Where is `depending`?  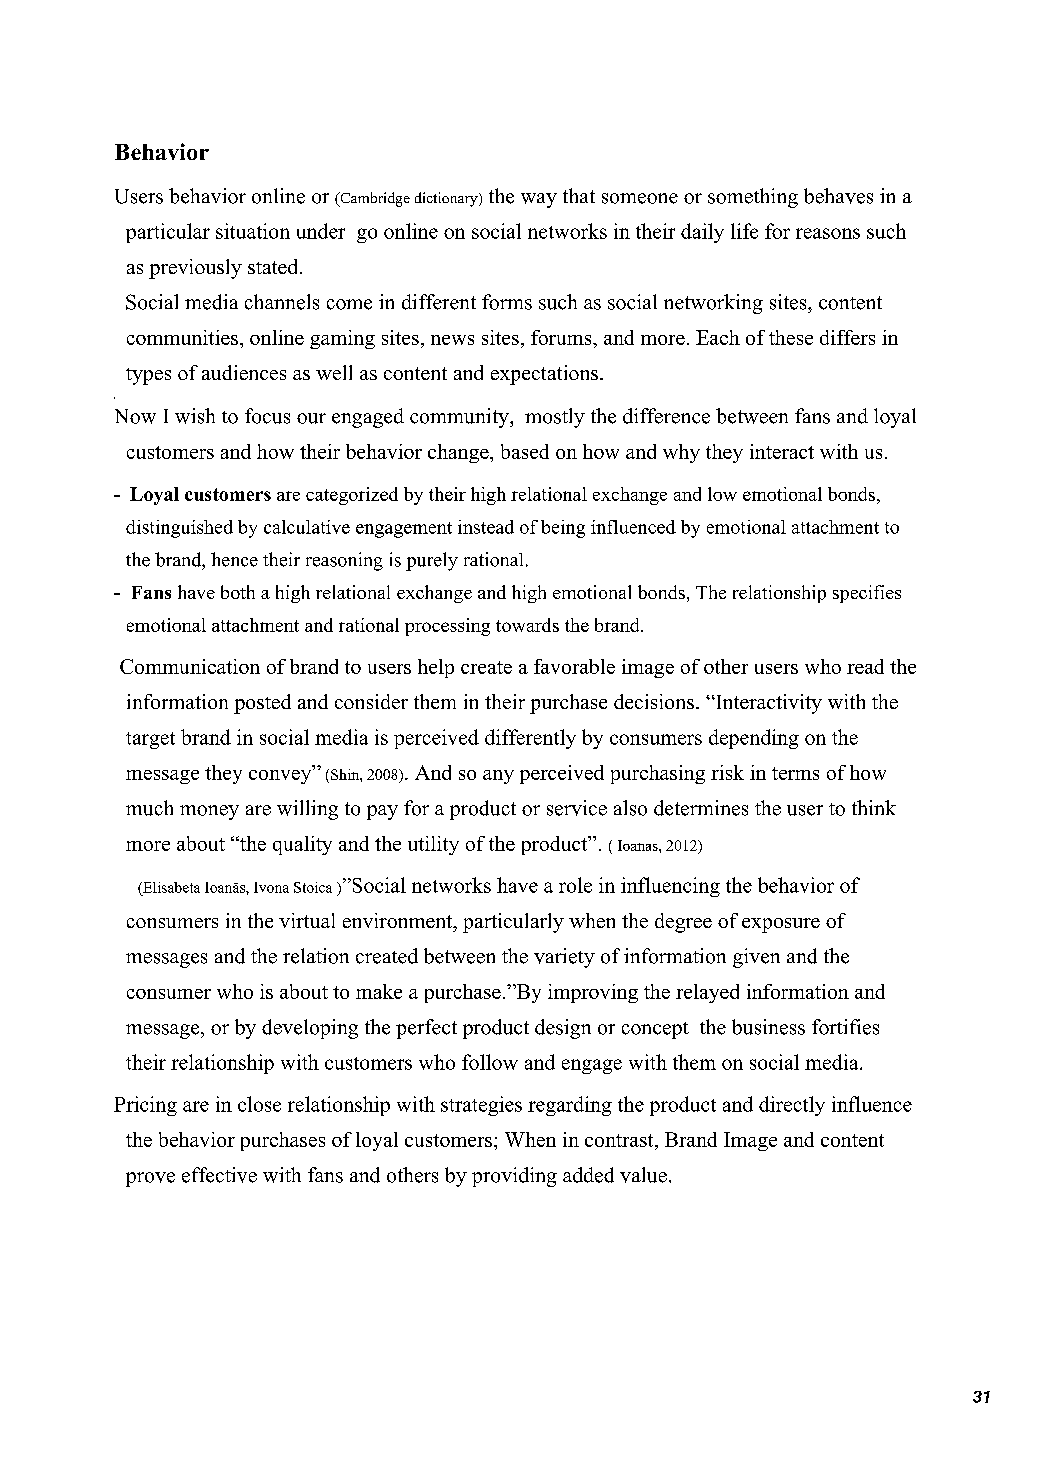 depending is located at coordinates (754, 739).
